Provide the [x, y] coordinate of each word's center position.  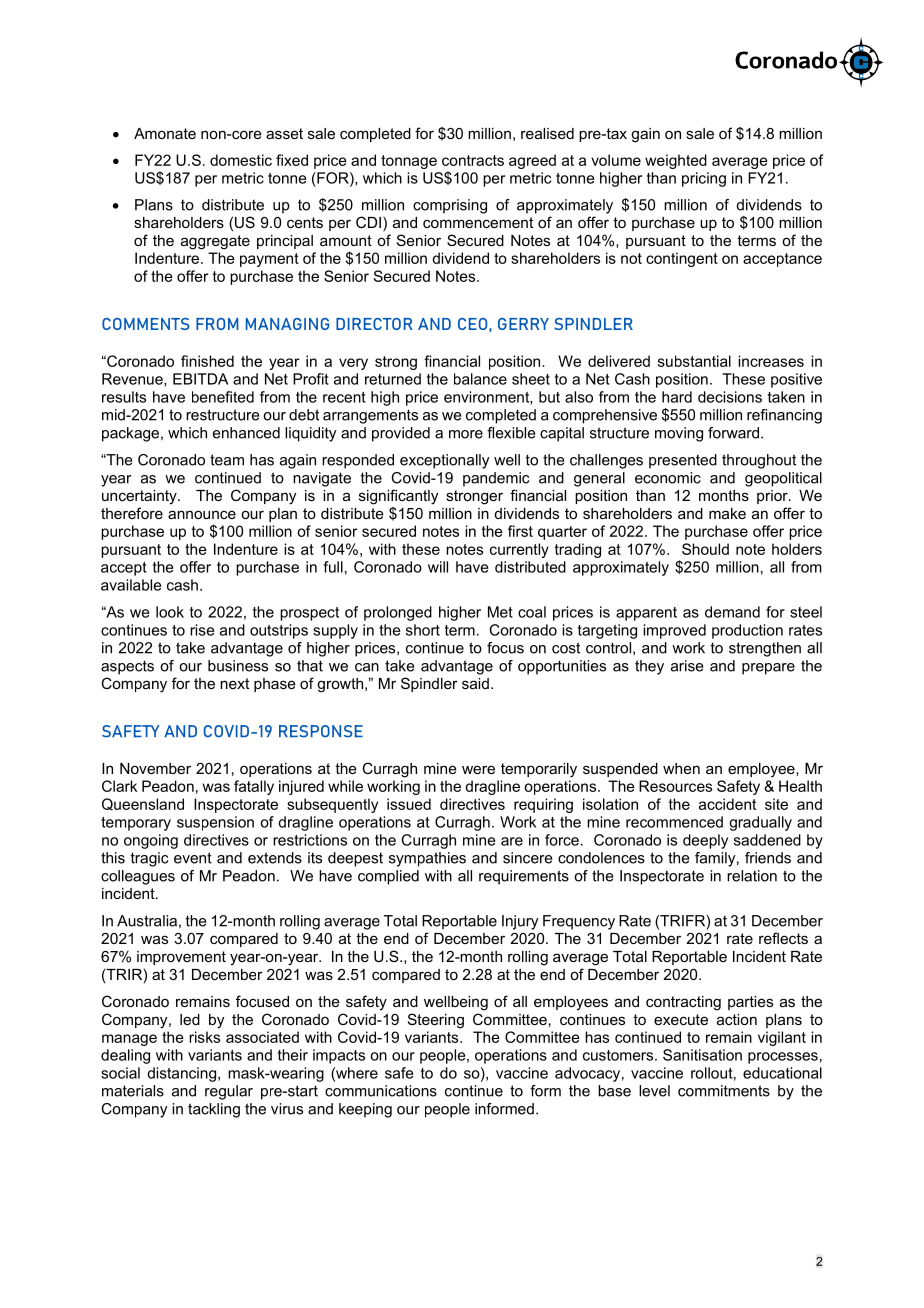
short [423, 630]
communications [381, 1091]
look [170, 612]
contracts [473, 160]
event [193, 858]
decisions [730, 397]
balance [480, 379]
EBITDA [200, 379]
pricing [704, 179]
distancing [181, 1074]
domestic [241, 160]
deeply [705, 841]
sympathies [427, 859]
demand [732, 612]
